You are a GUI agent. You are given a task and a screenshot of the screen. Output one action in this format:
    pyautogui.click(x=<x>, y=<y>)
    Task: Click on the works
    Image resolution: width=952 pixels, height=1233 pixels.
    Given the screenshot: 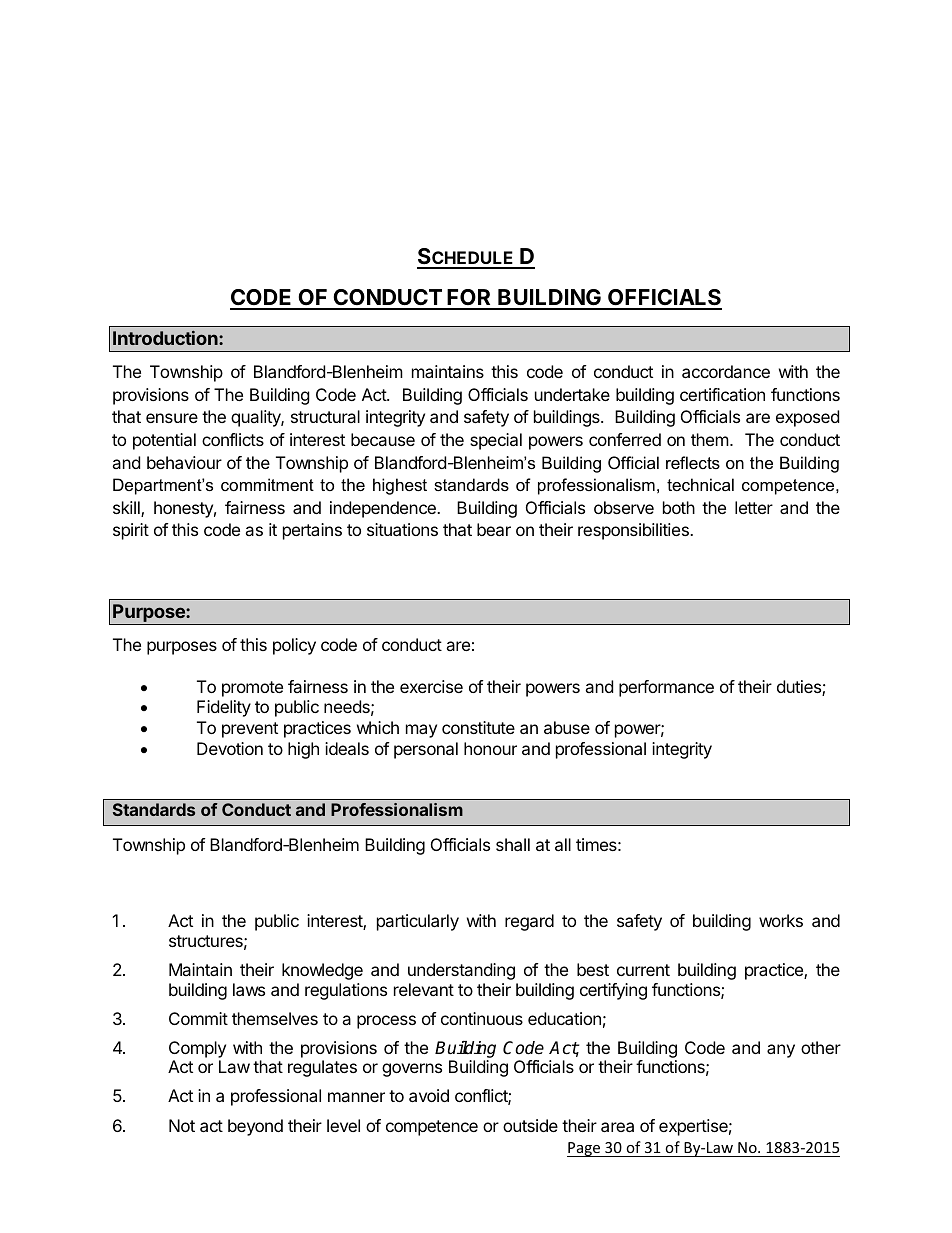 What is the action you would take?
    pyautogui.click(x=781, y=920)
